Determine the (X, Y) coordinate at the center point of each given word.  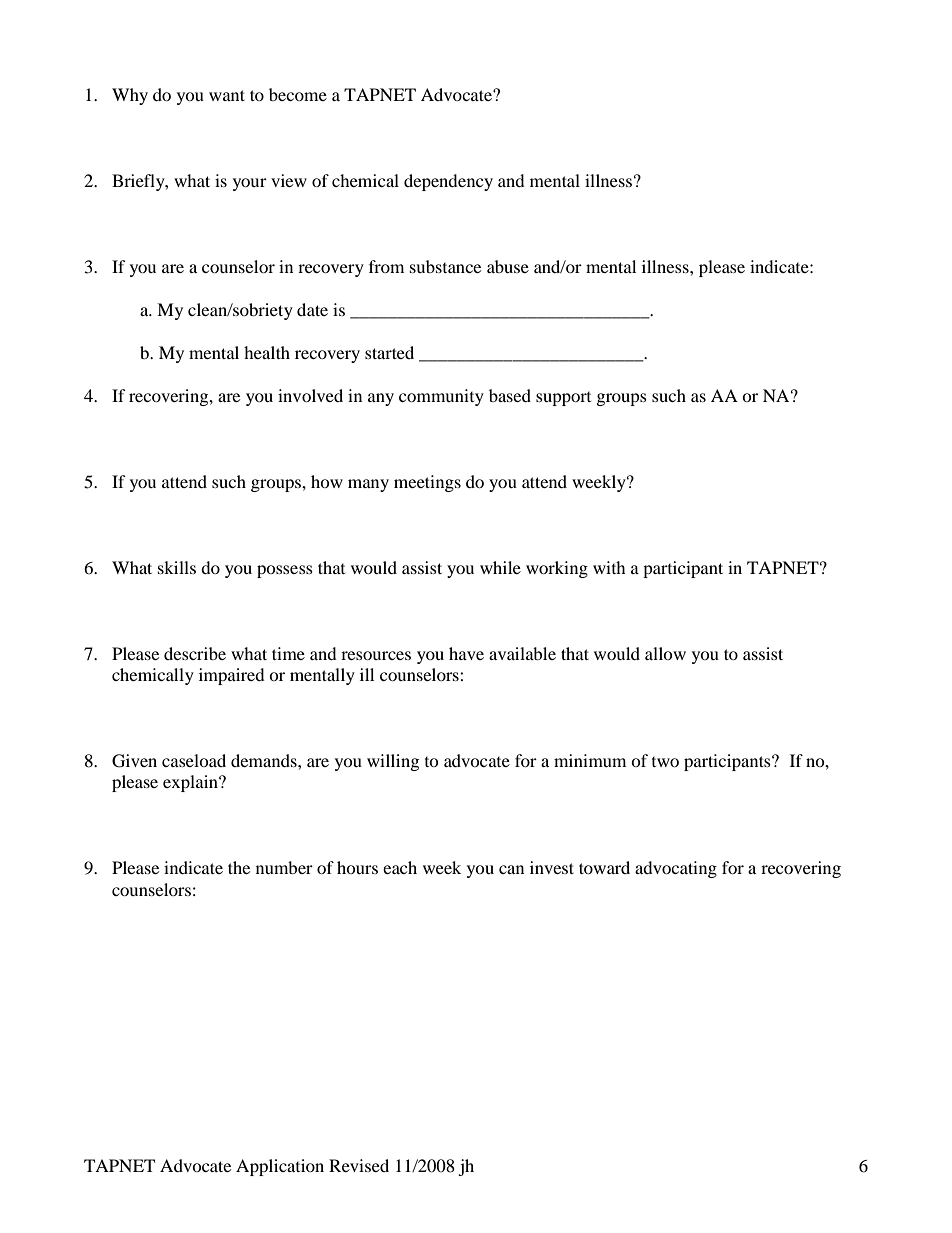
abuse (508, 266)
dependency (448, 182)
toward (604, 867)
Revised (359, 1165)
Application (280, 1167)
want (227, 95)
